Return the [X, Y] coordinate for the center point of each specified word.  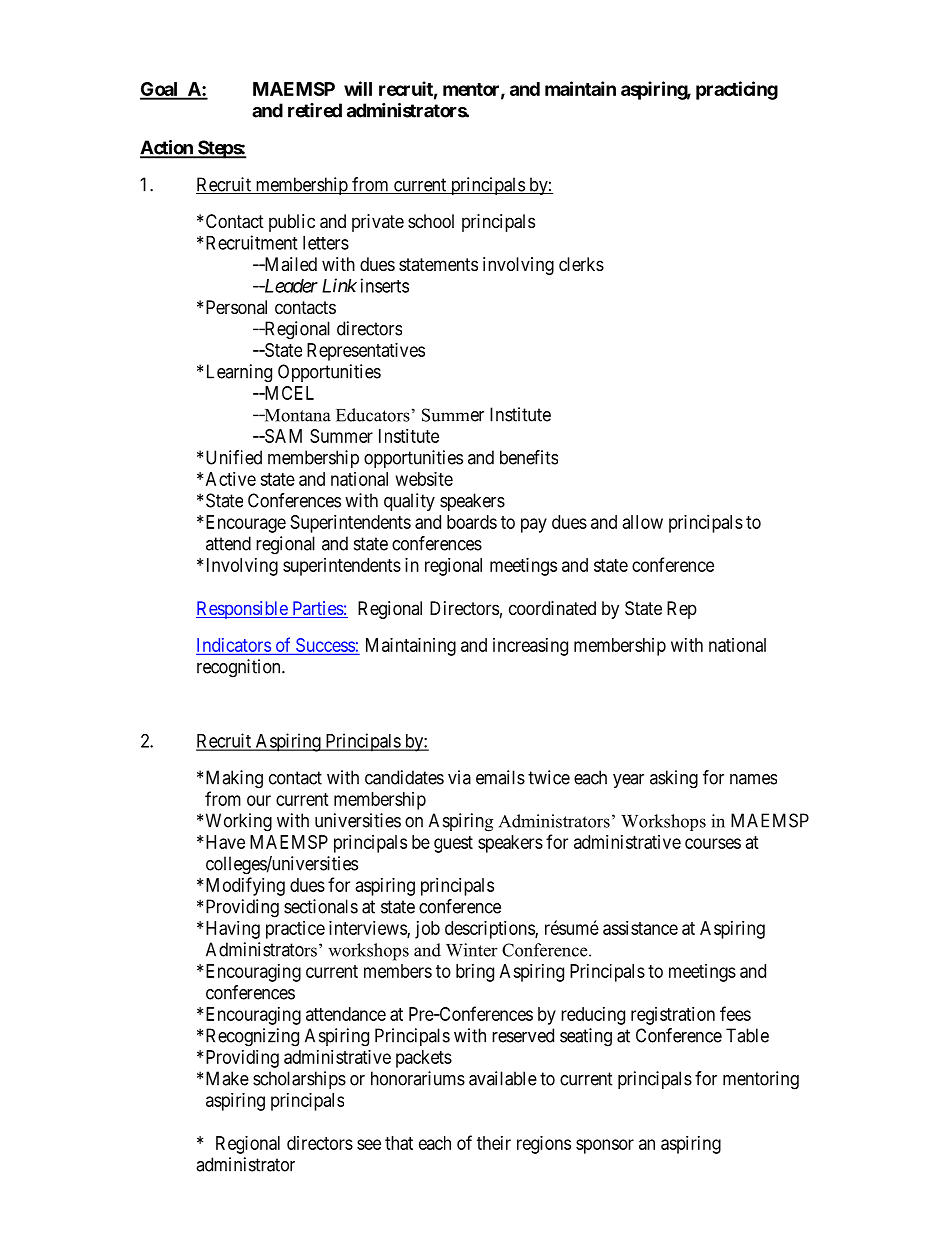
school [431, 221]
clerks [581, 264]
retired [315, 110]
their [494, 1143]
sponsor [605, 1146]
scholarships [299, 1080]
